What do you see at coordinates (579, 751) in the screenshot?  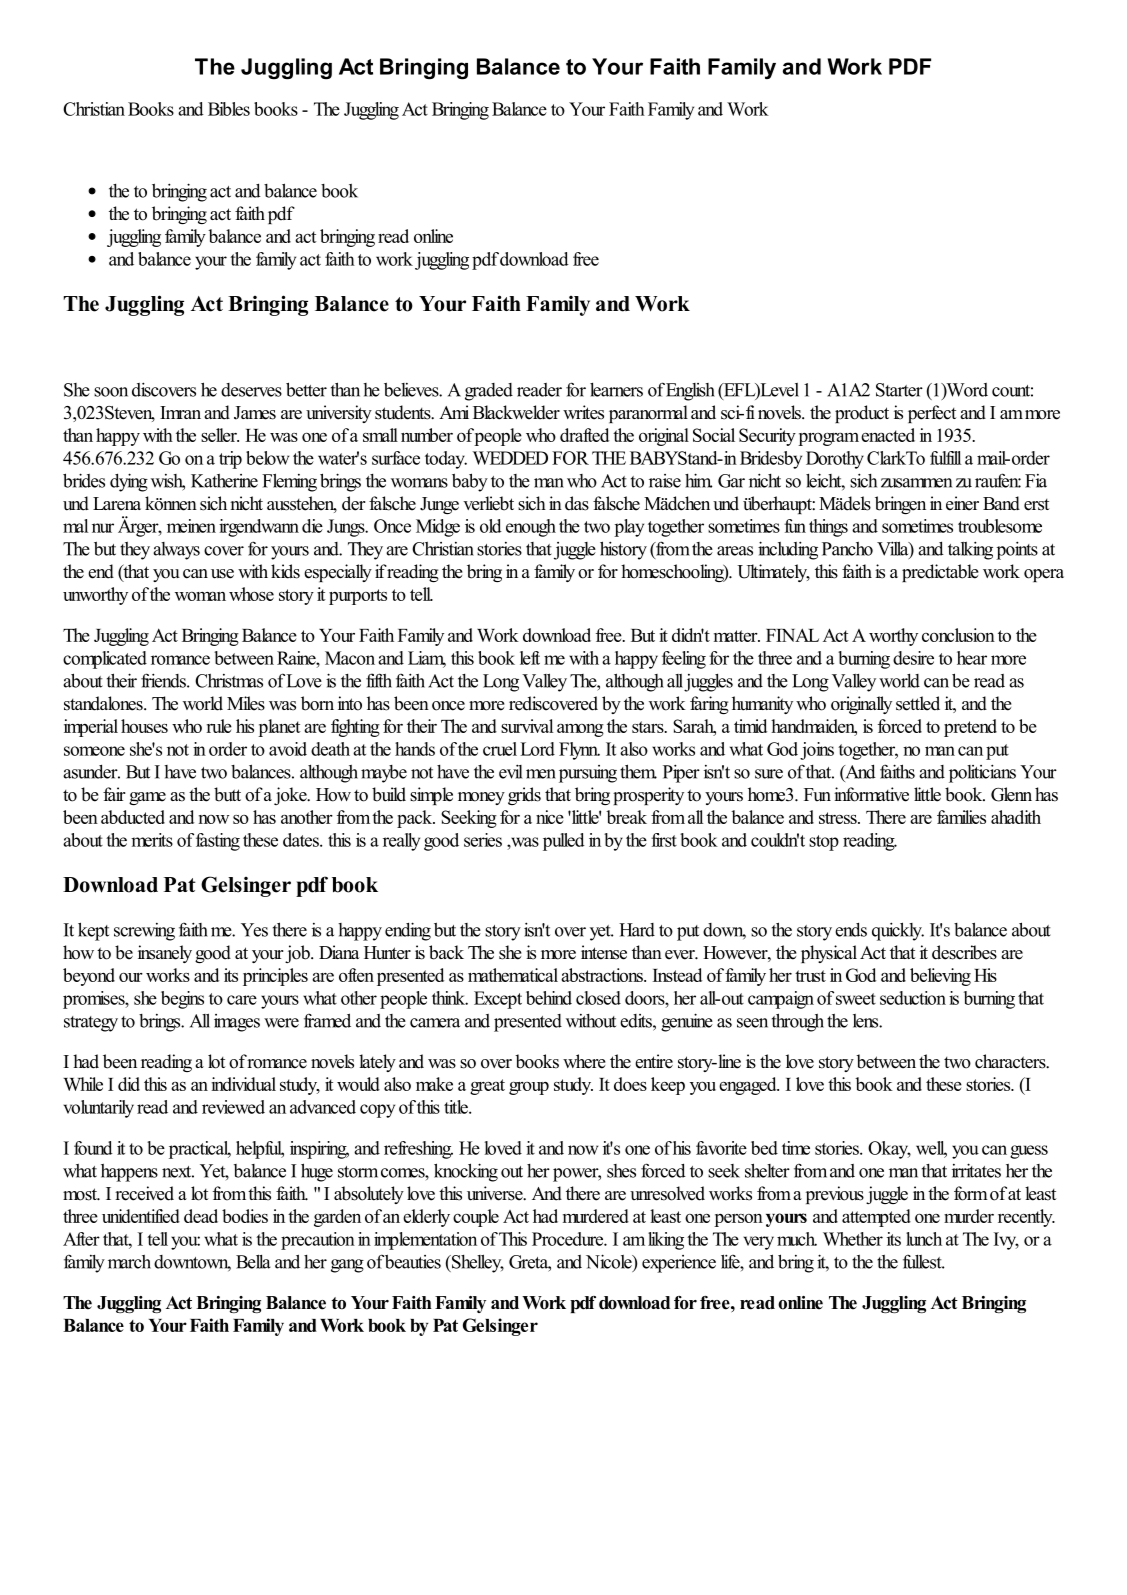 I see `Flynn` at bounding box center [579, 751].
